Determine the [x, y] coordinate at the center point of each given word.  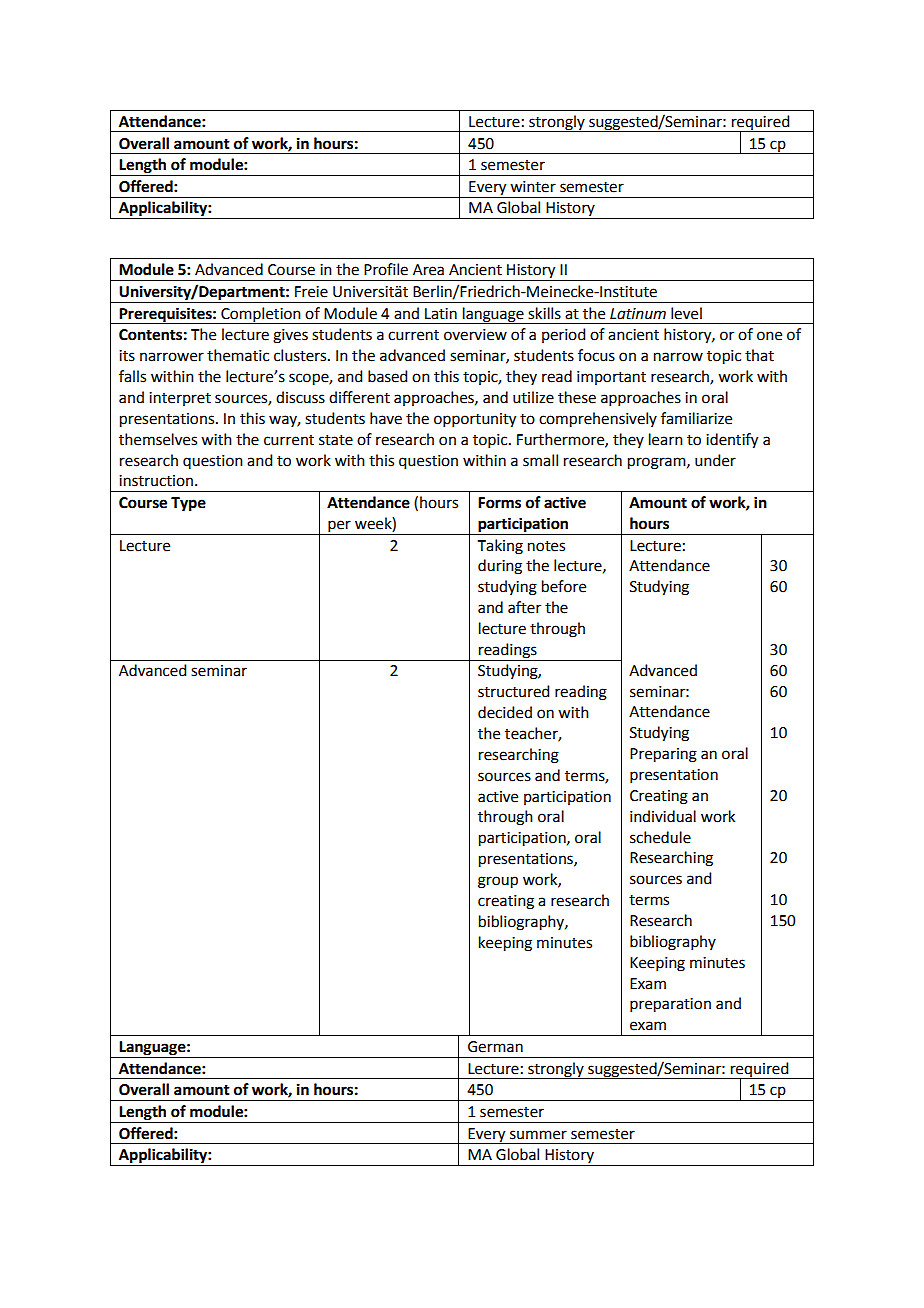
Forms [499, 503]
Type [188, 504]
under [715, 460]
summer [538, 1135]
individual [663, 816]
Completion [261, 315]
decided [505, 712]
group [498, 882]
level [686, 313]
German [495, 1047]
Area [428, 270]
